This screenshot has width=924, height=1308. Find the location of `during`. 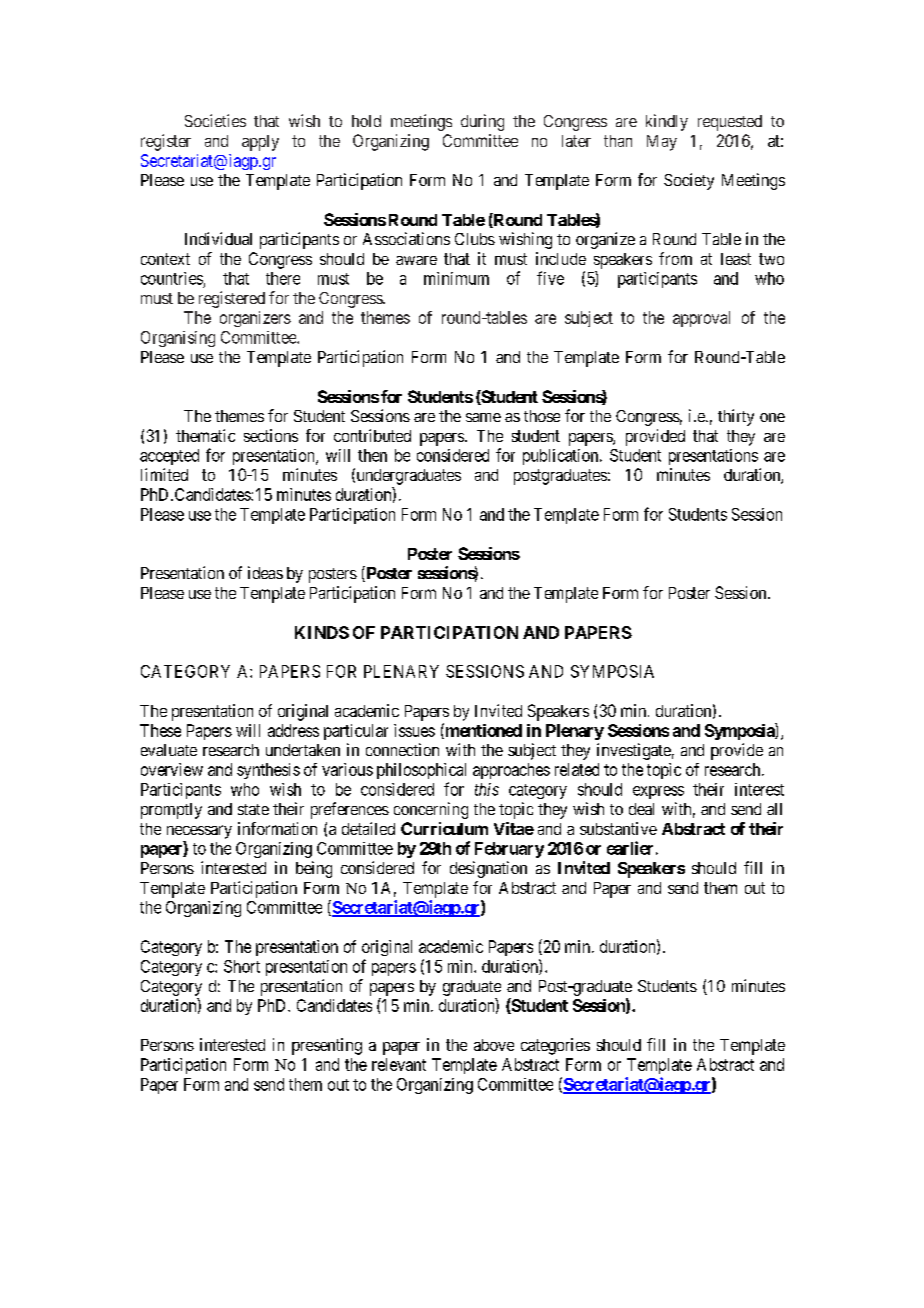

during is located at coordinates (482, 122).
